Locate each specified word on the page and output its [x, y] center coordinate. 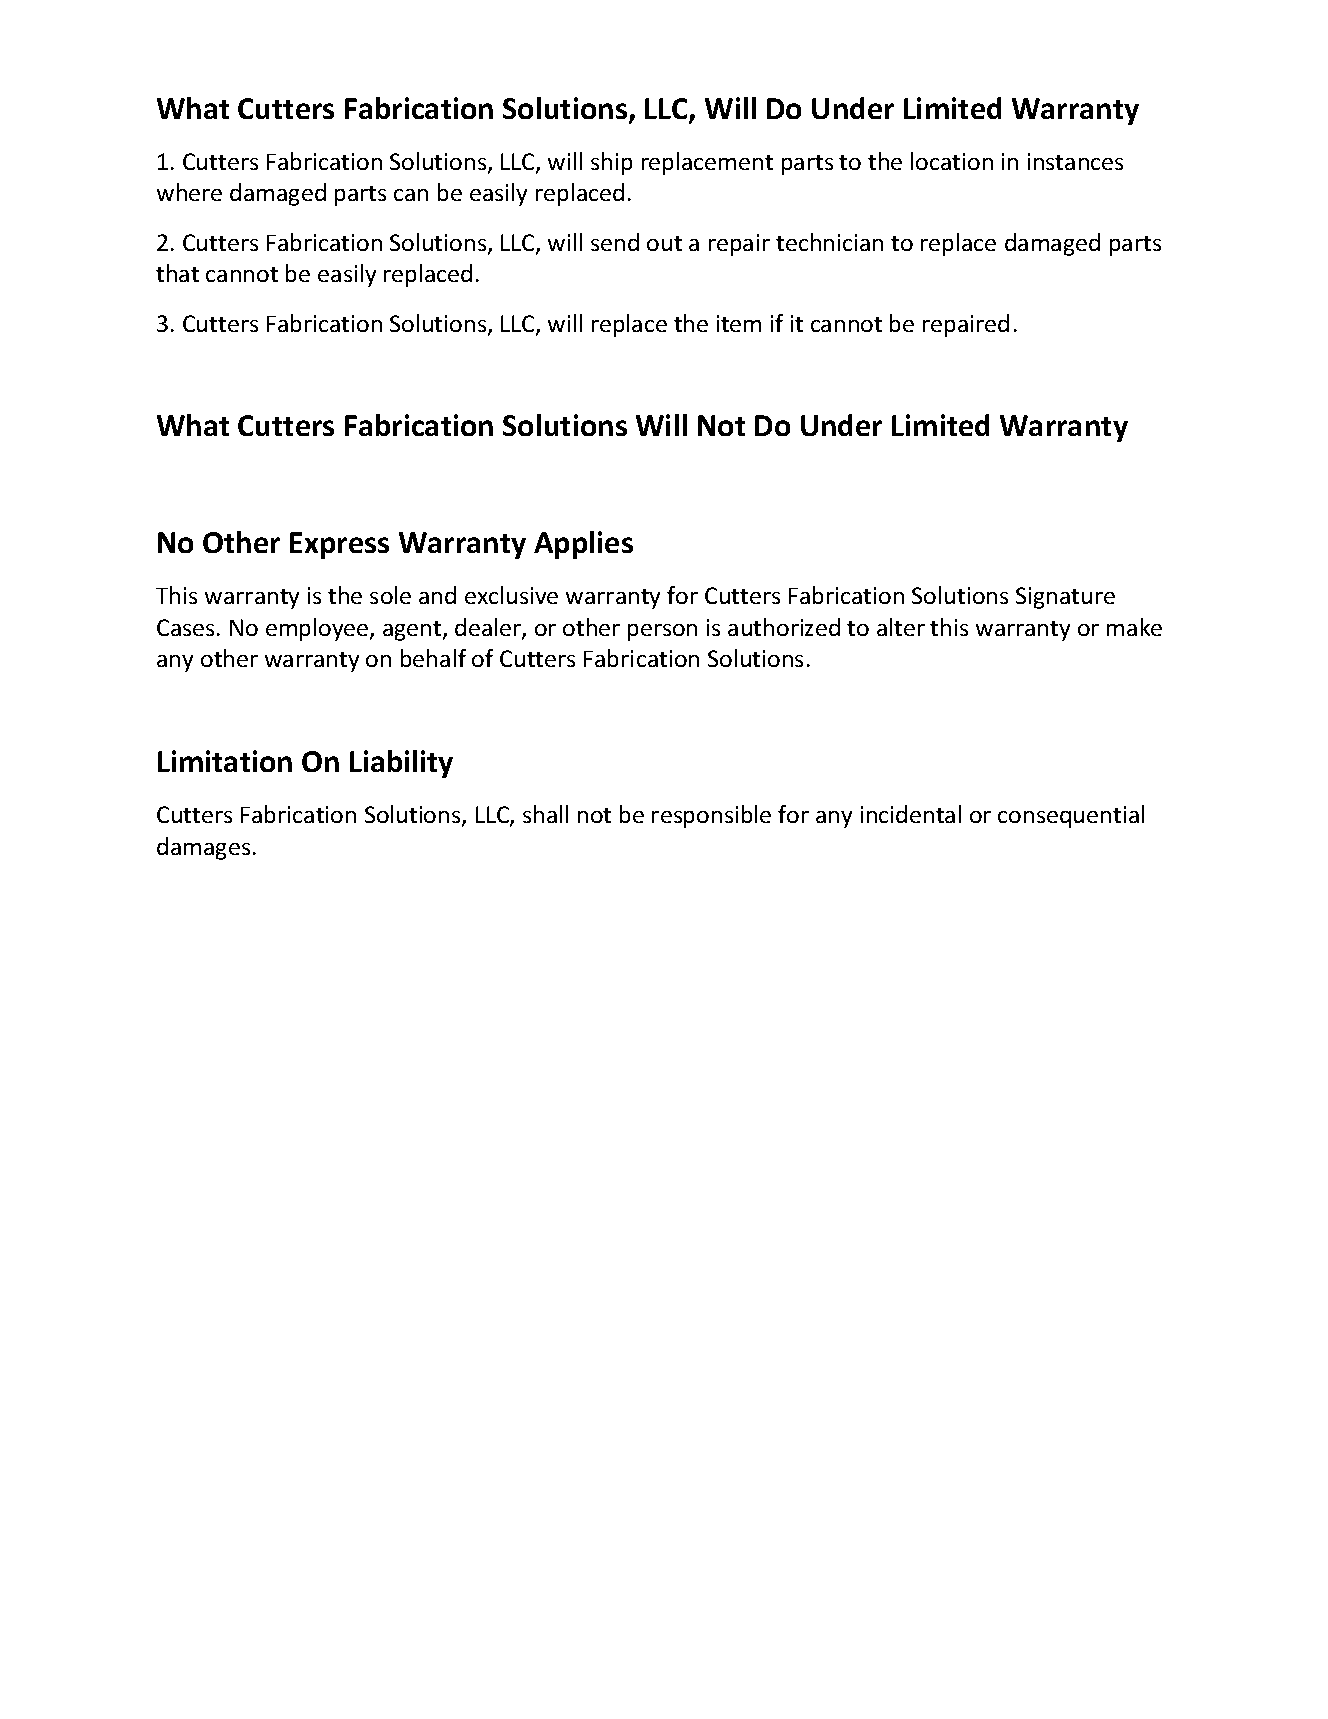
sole [390, 595]
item [739, 323]
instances [1075, 161]
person [662, 632]
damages [203, 848]
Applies [583, 545]
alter [901, 627]
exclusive [511, 595]
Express [339, 545]
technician [829, 242]
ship [611, 163]
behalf [433, 658]
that [177, 273]
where [189, 192]
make [1134, 627]
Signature [1065, 598]
